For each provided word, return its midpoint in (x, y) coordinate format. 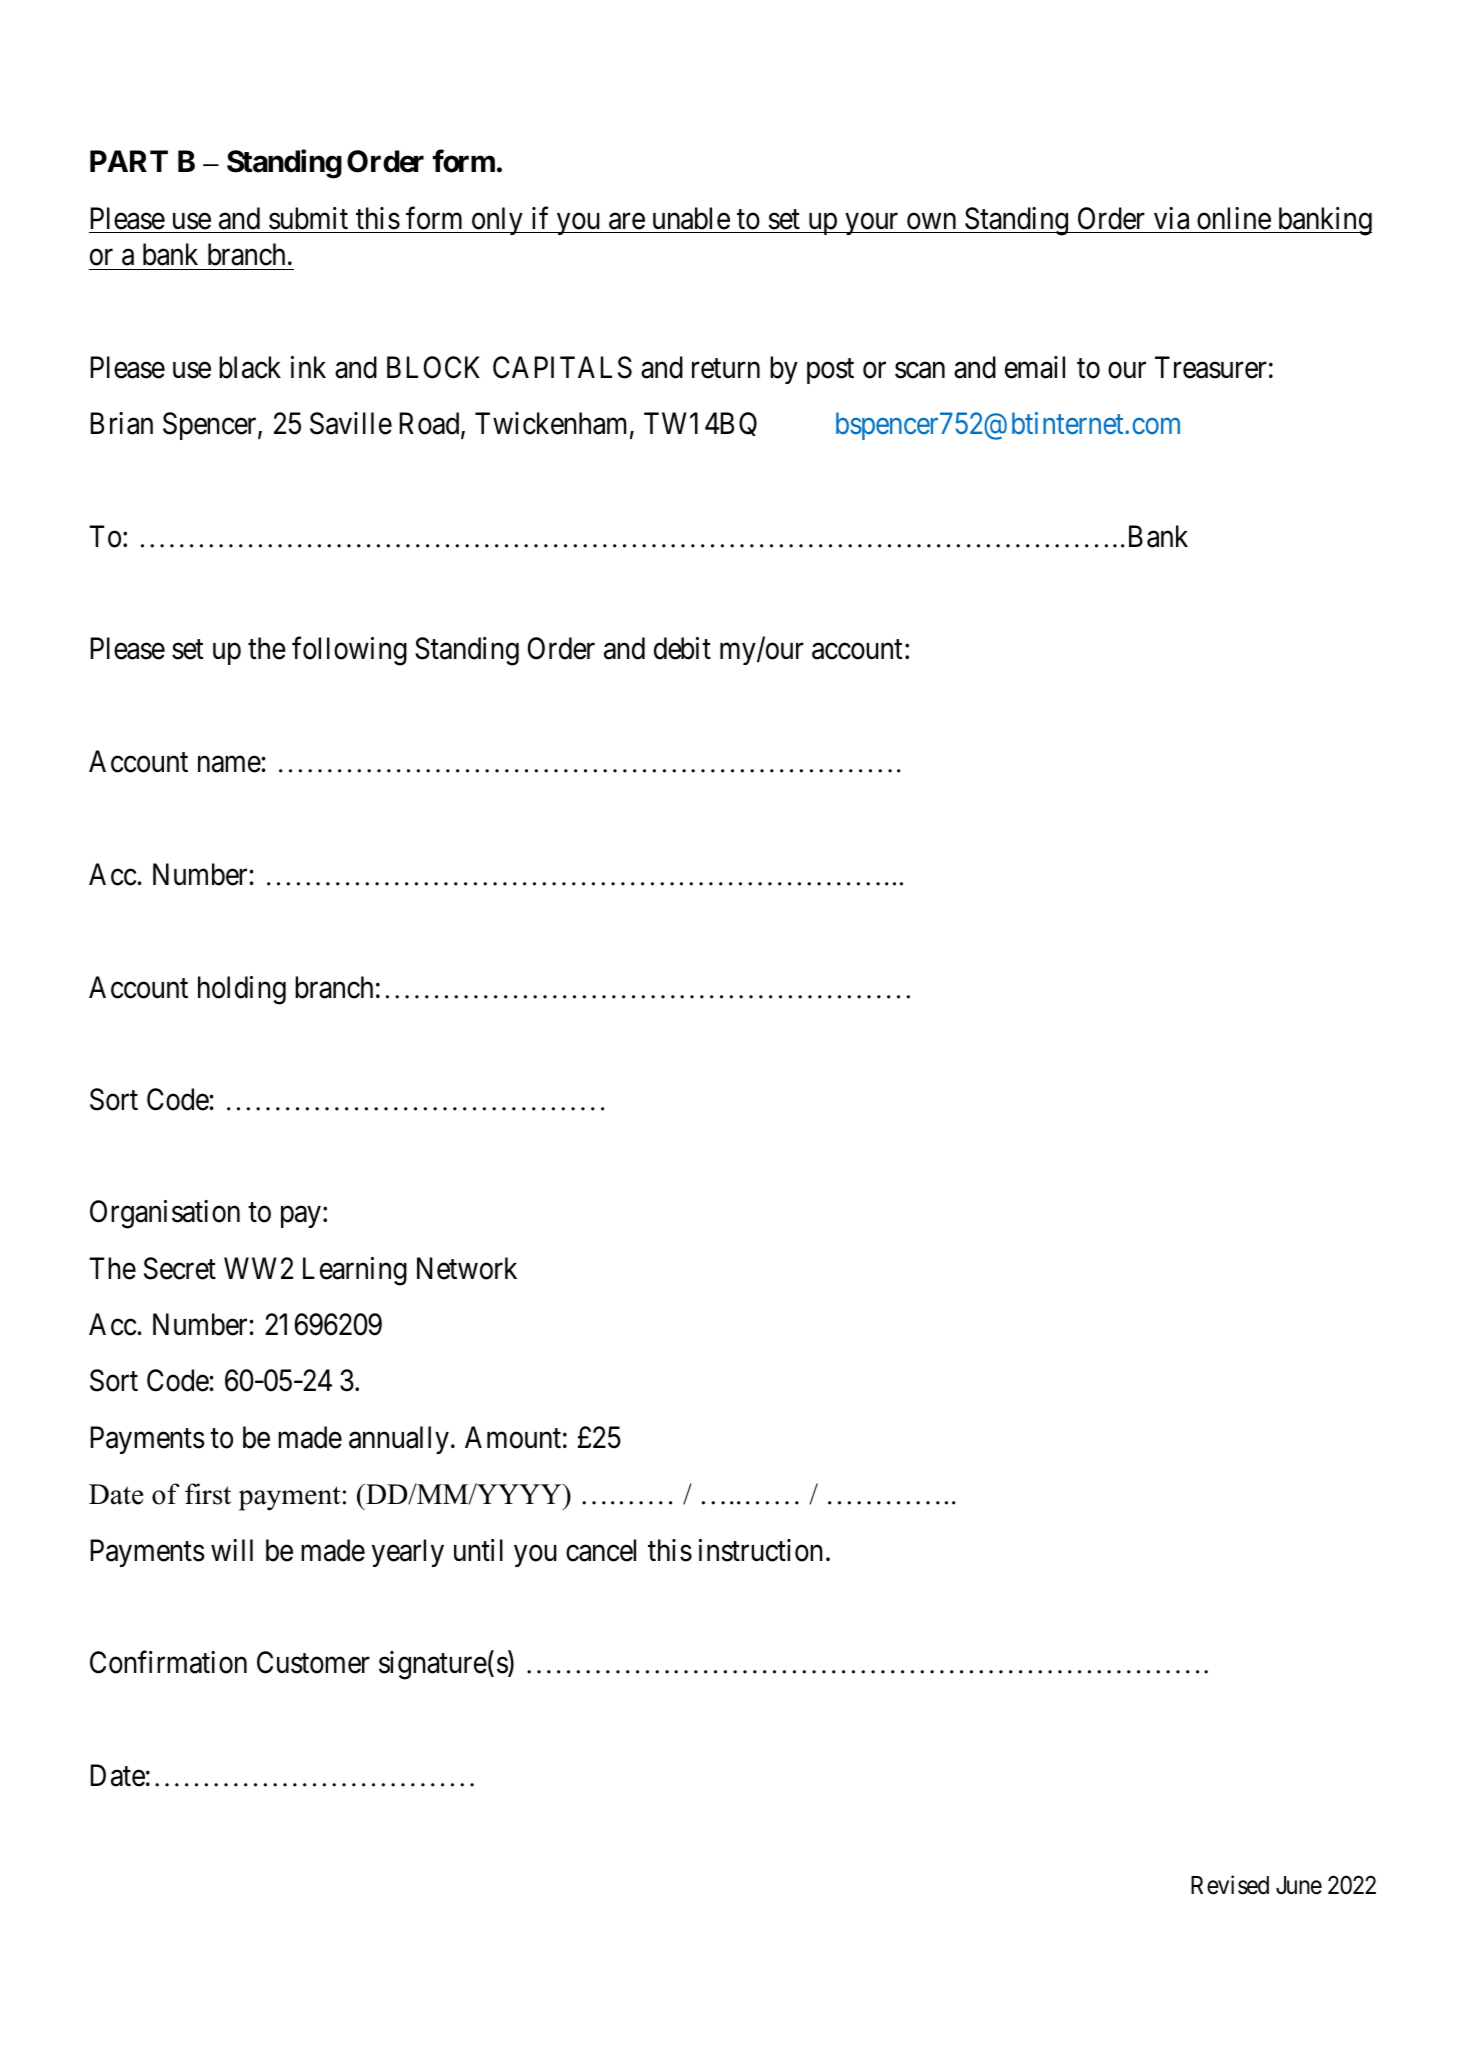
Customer (313, 1662)
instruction (761, 1550)
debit (682, 648)
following (349, 651)
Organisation (165, 1214)
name (229, 764)
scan (920, 370)
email (1035, 367)
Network (467, 1268)
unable (691, 218)
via (1171, 218)
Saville (351, 423)
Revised (1230, 1885)
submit (308, 218)
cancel (601, 1550)
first (208, 1494)
